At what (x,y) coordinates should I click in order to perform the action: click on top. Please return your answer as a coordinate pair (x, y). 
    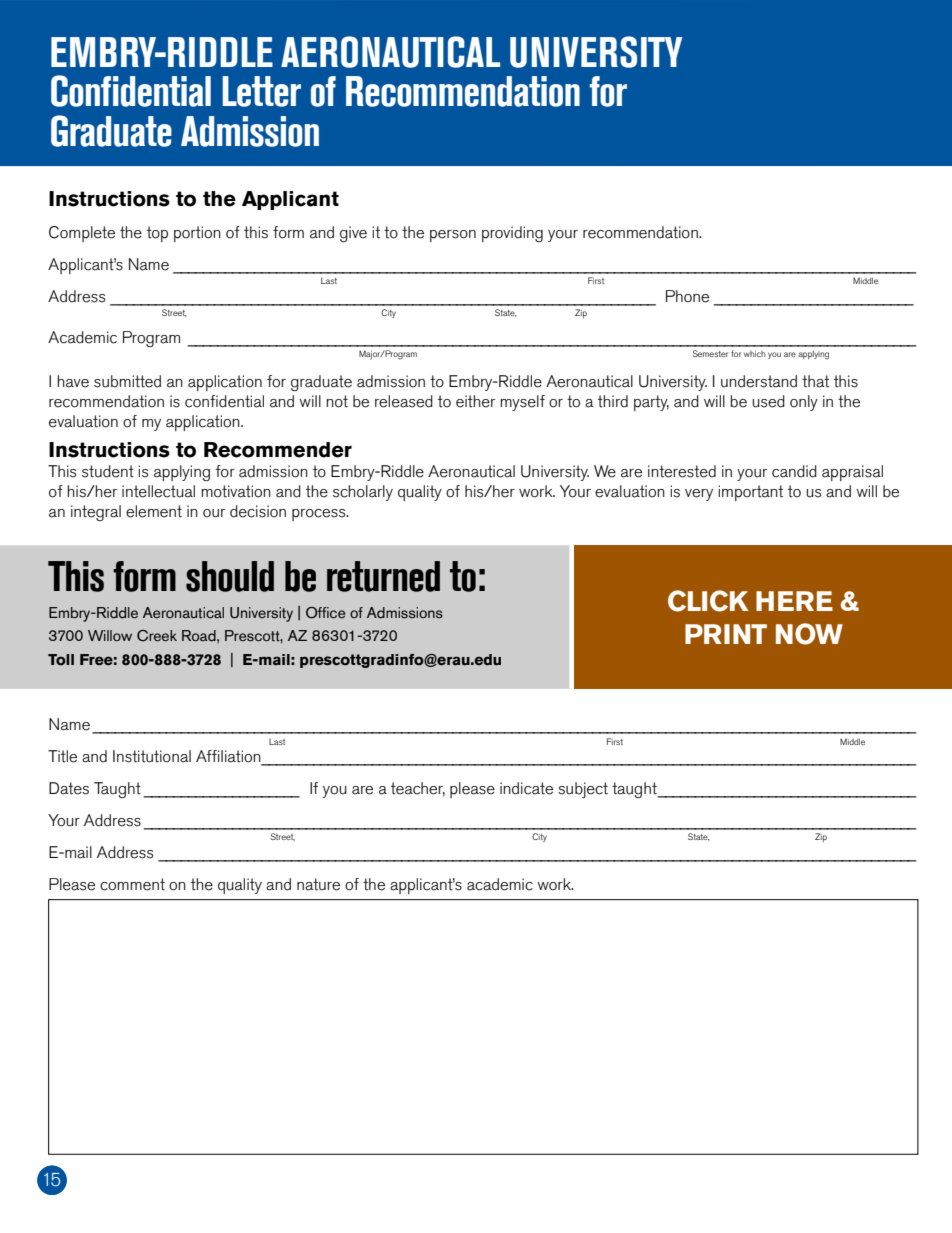
    Looking at the image, I should click on (157, 234).
